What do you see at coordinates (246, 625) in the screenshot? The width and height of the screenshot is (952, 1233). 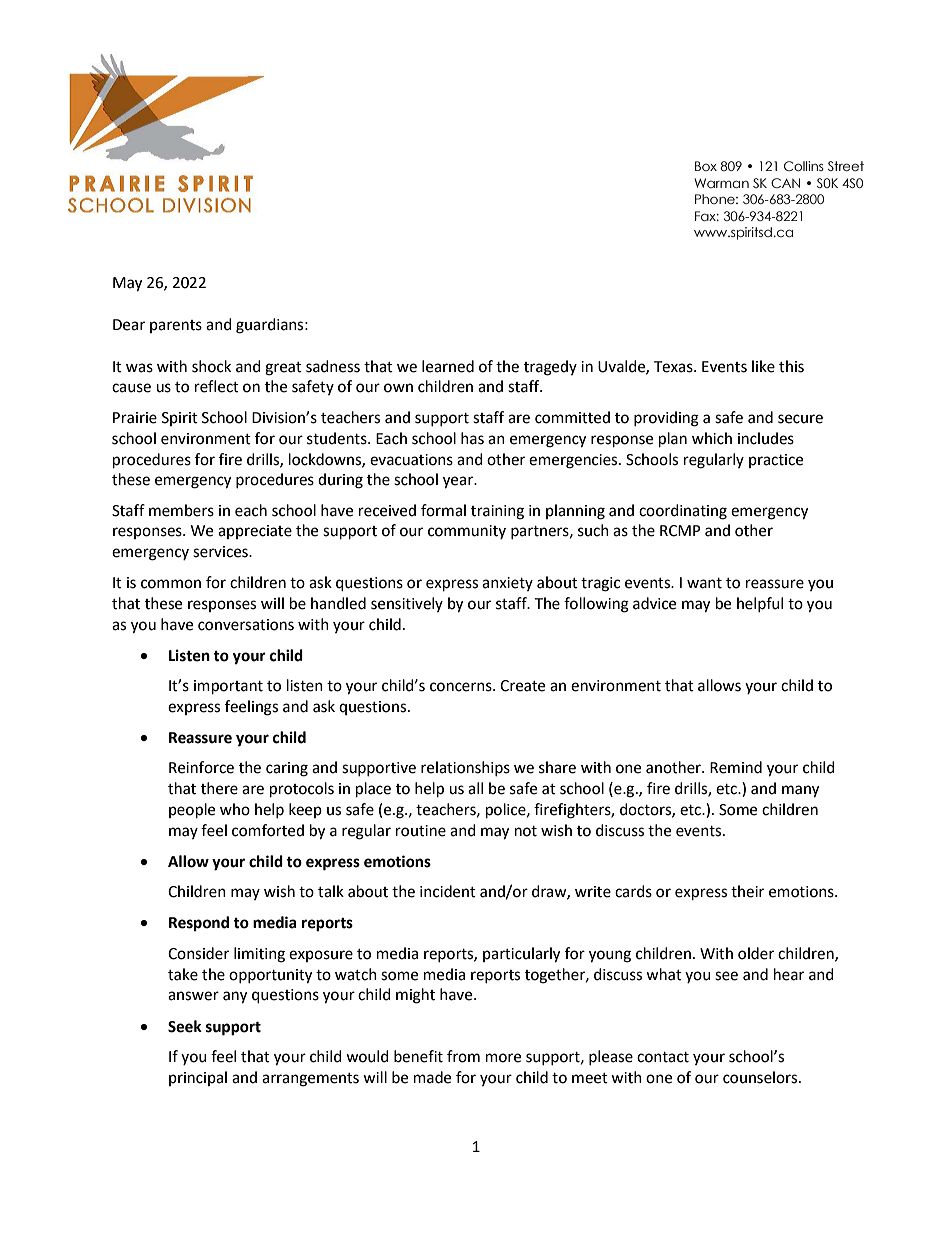 I see `conversations` at bounding box center [246, 625].
